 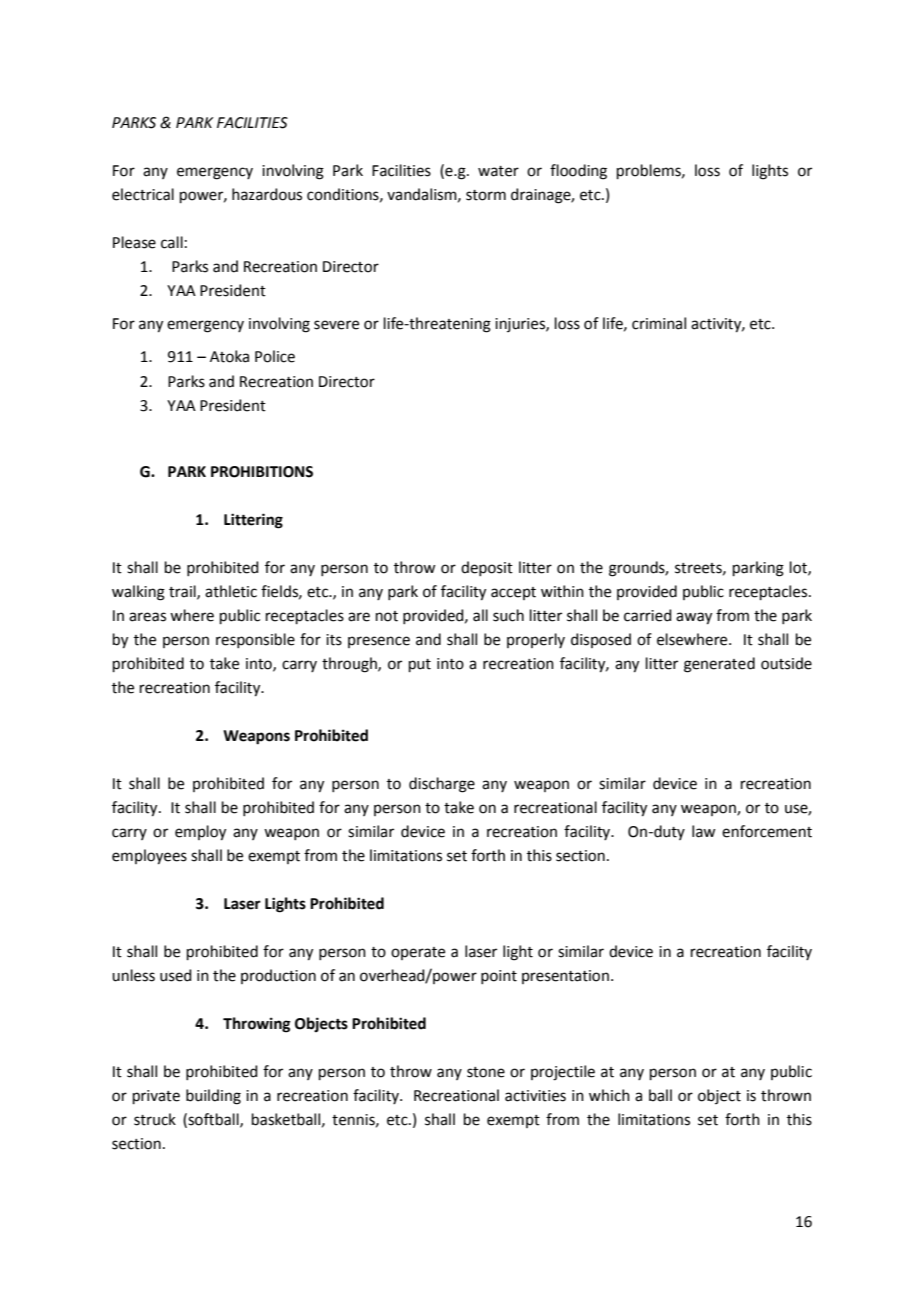 I want to click on stone, so click(x=486, y=1072).
